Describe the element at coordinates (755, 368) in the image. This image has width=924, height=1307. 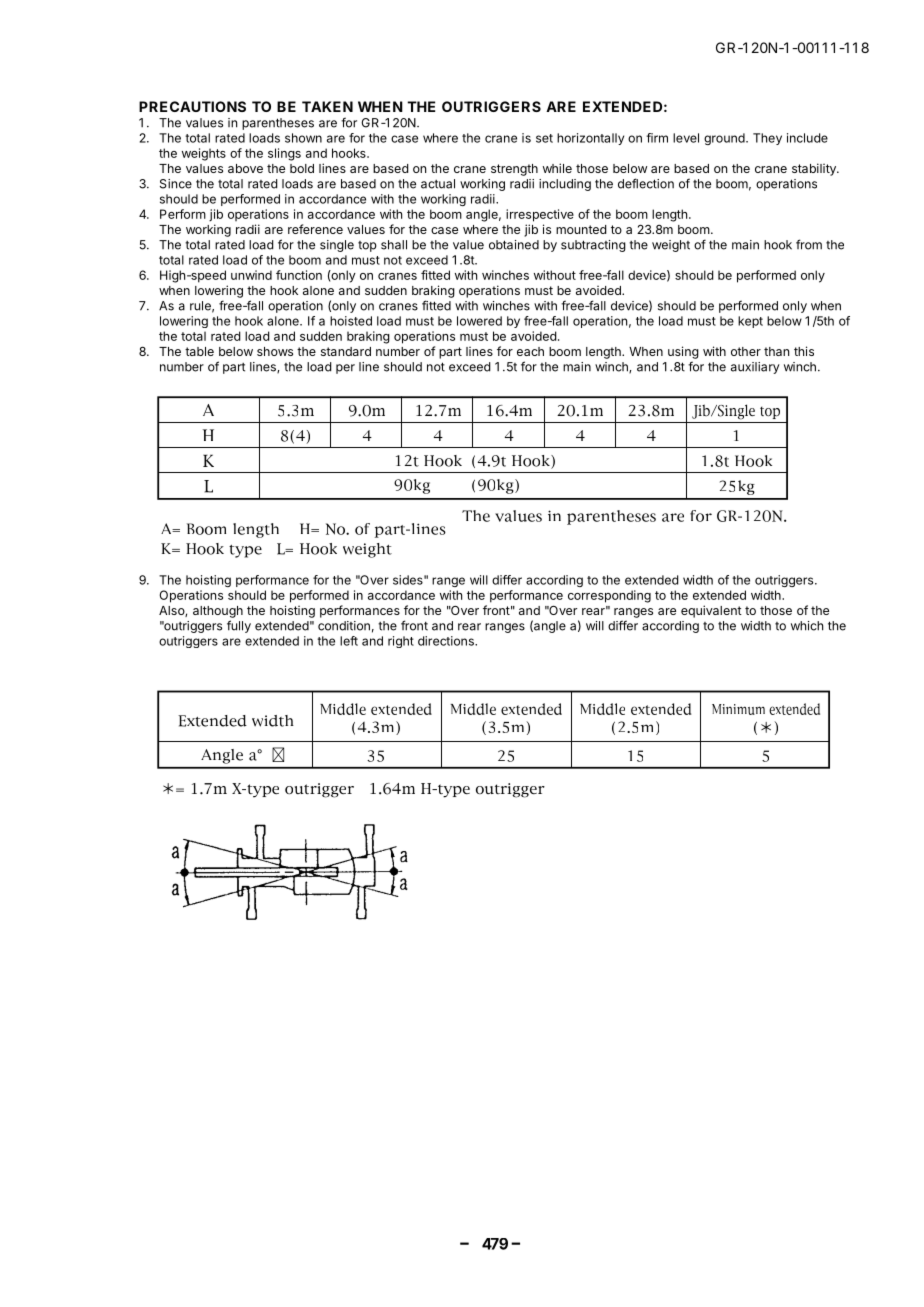
I see `auxiliary` at that location.
